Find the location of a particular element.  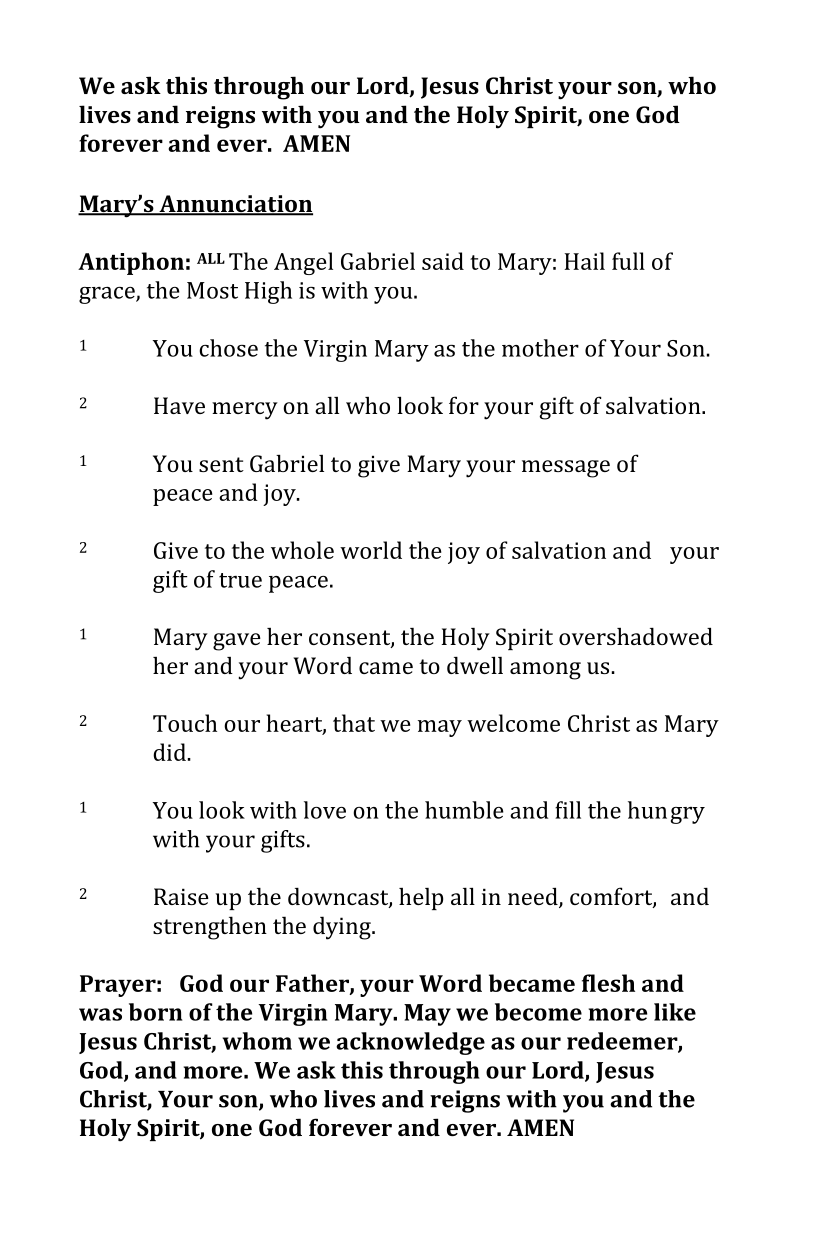

mercy is located at coordinates (245, 411).
